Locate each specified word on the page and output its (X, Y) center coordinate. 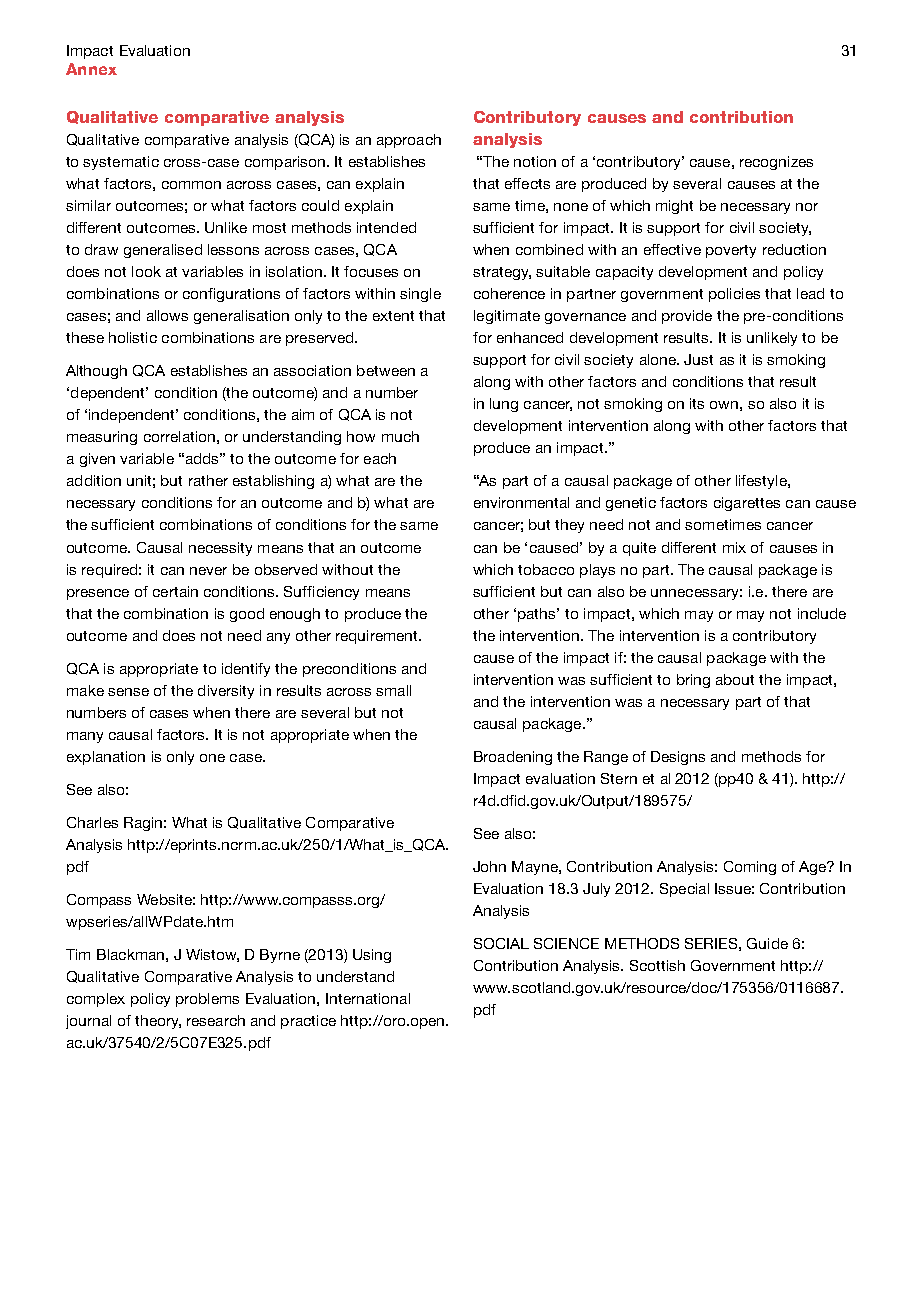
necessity (220, 549)
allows (167, 315)
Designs (678, 758)
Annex (91, 69)
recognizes (776, 163)
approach (409, 141)
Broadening (513, 758)
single (420, 295)
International (368, 998)
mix (734, 547)
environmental (521, 502)
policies (734, 295)
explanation (106, 758)
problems (207, 1000)
